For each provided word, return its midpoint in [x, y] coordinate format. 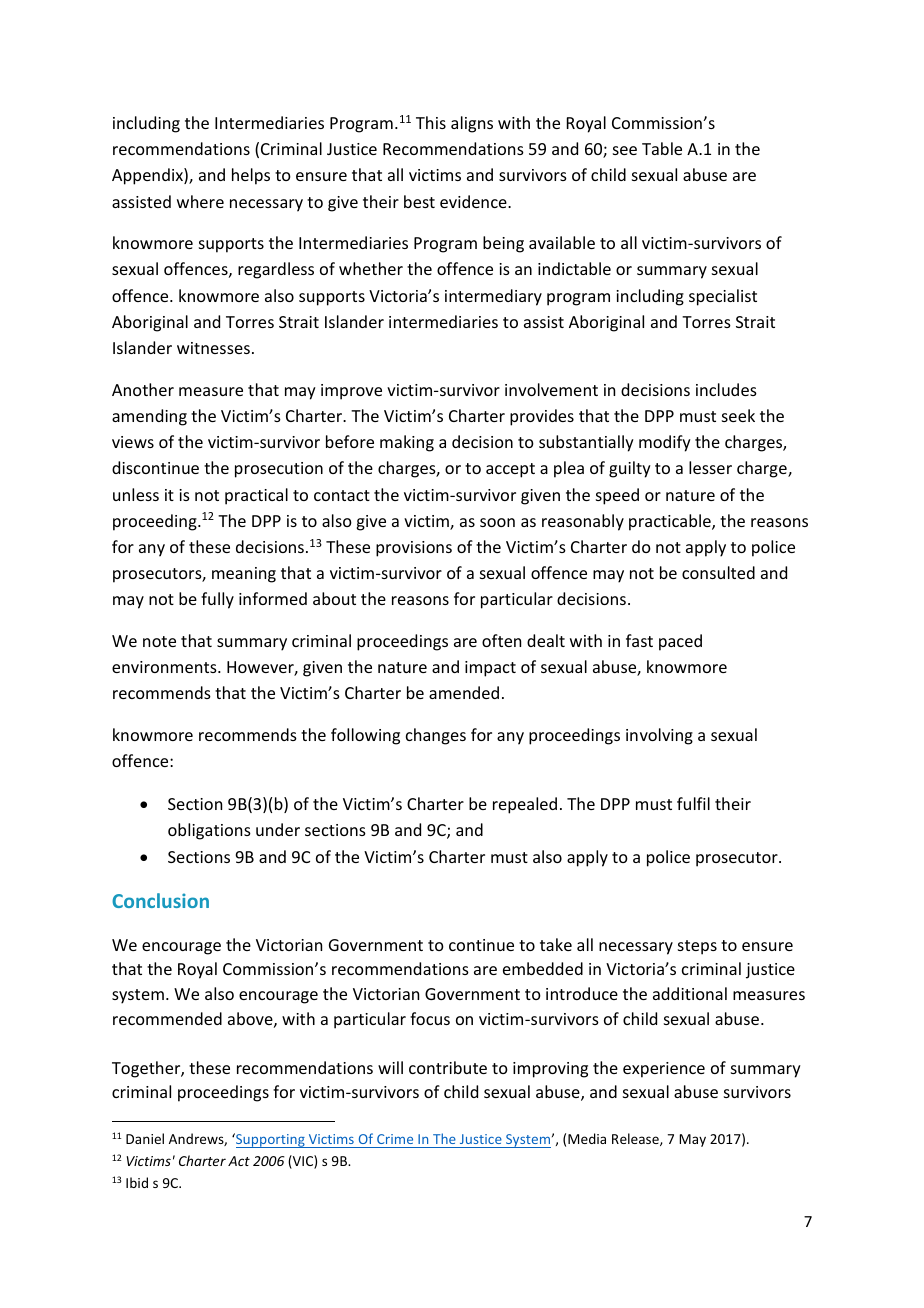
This [431, 122]
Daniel [145, 1138]
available [562, 242]
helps [251, 176]
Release [636, 1139]
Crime [395, 1139]
